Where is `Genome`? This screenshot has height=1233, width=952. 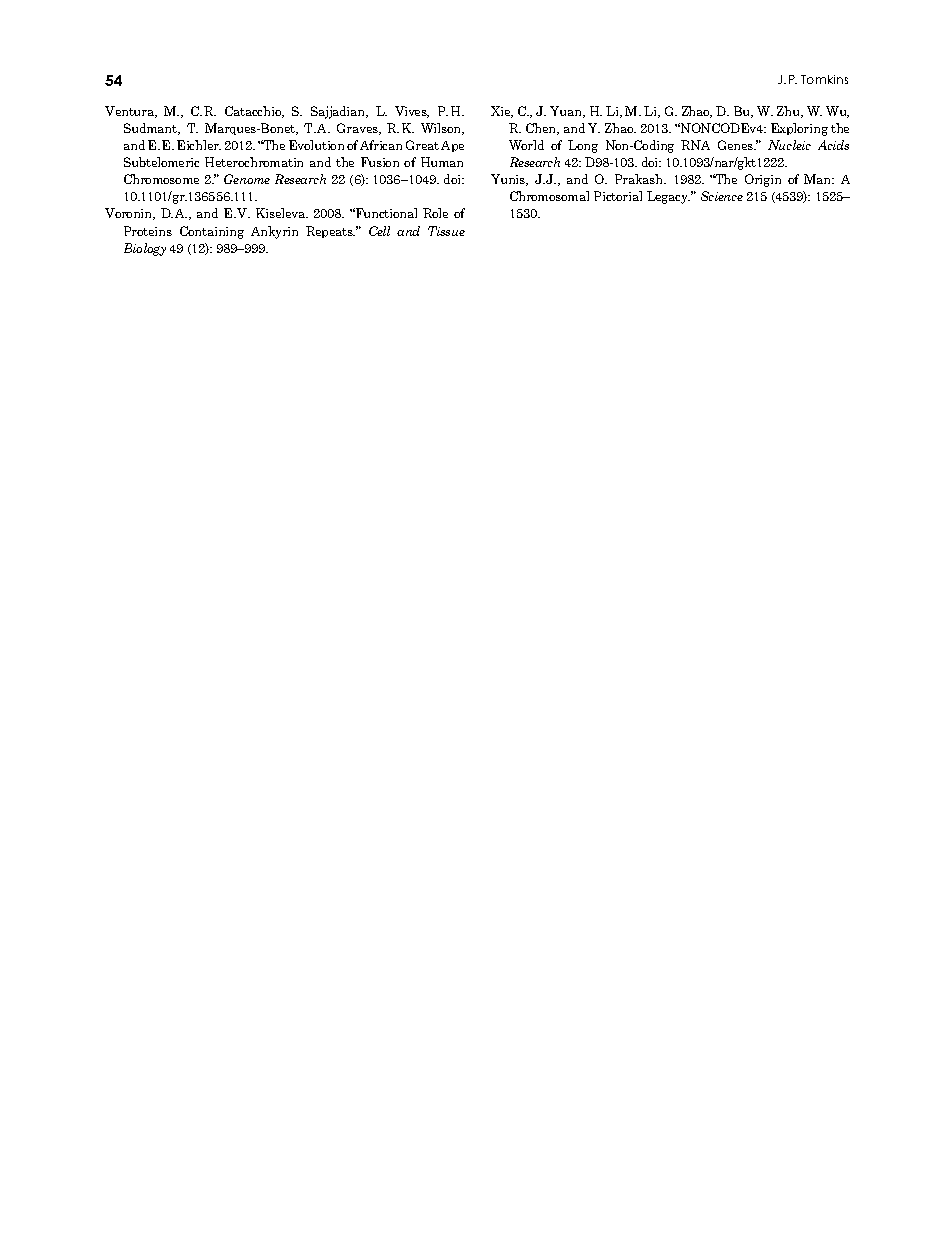 Genome is located at coordinates (247, 179).
